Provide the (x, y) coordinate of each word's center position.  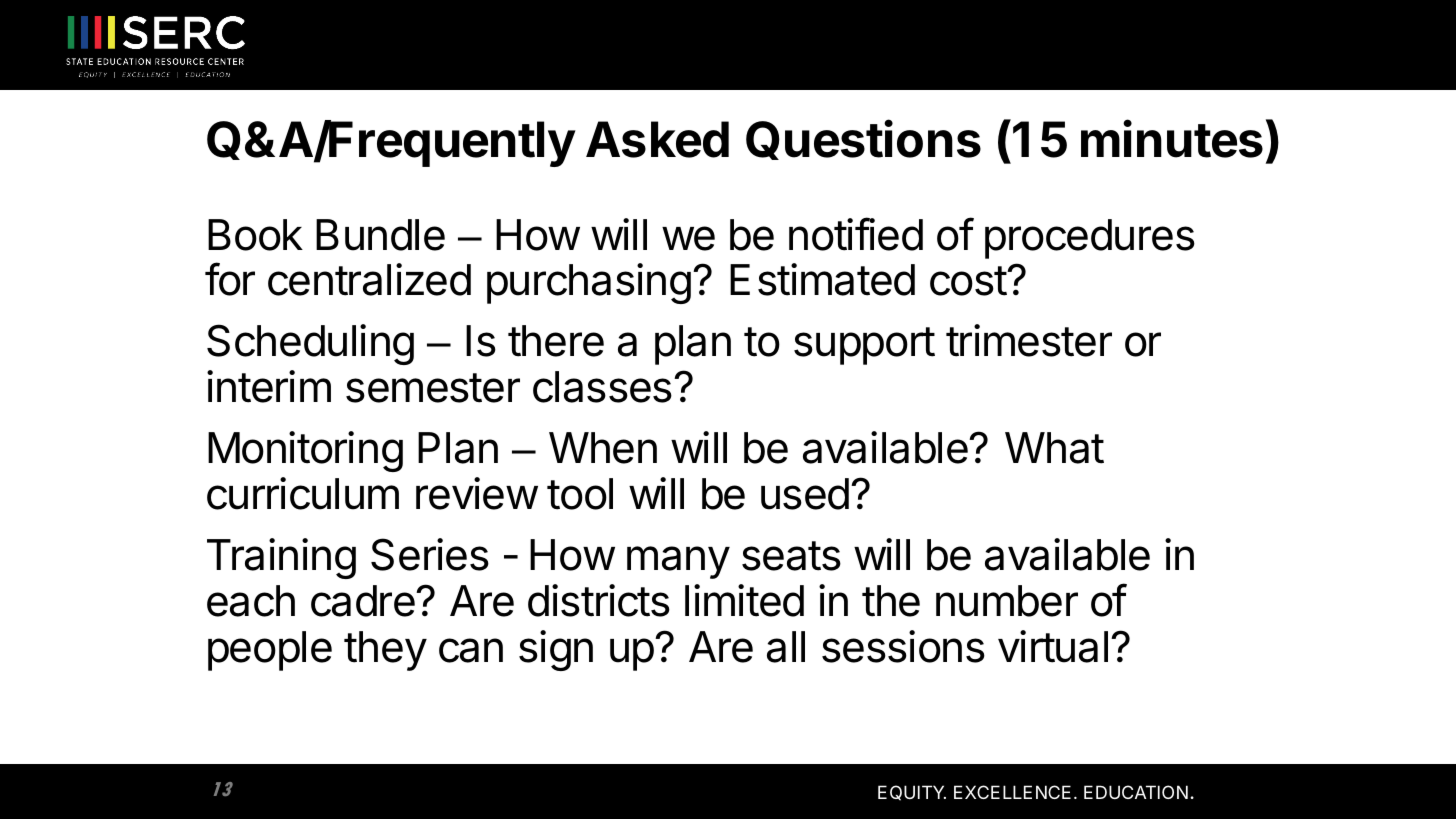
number (1007, 601)
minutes (1172, 139)
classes (602, 387)
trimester (1029, 340)
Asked (657, 139)
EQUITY (912, 793)
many (678, 562)
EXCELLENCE (1012, 792)
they (385, 651)
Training (281, 558)
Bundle (380, 235)
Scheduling (310, 344)
